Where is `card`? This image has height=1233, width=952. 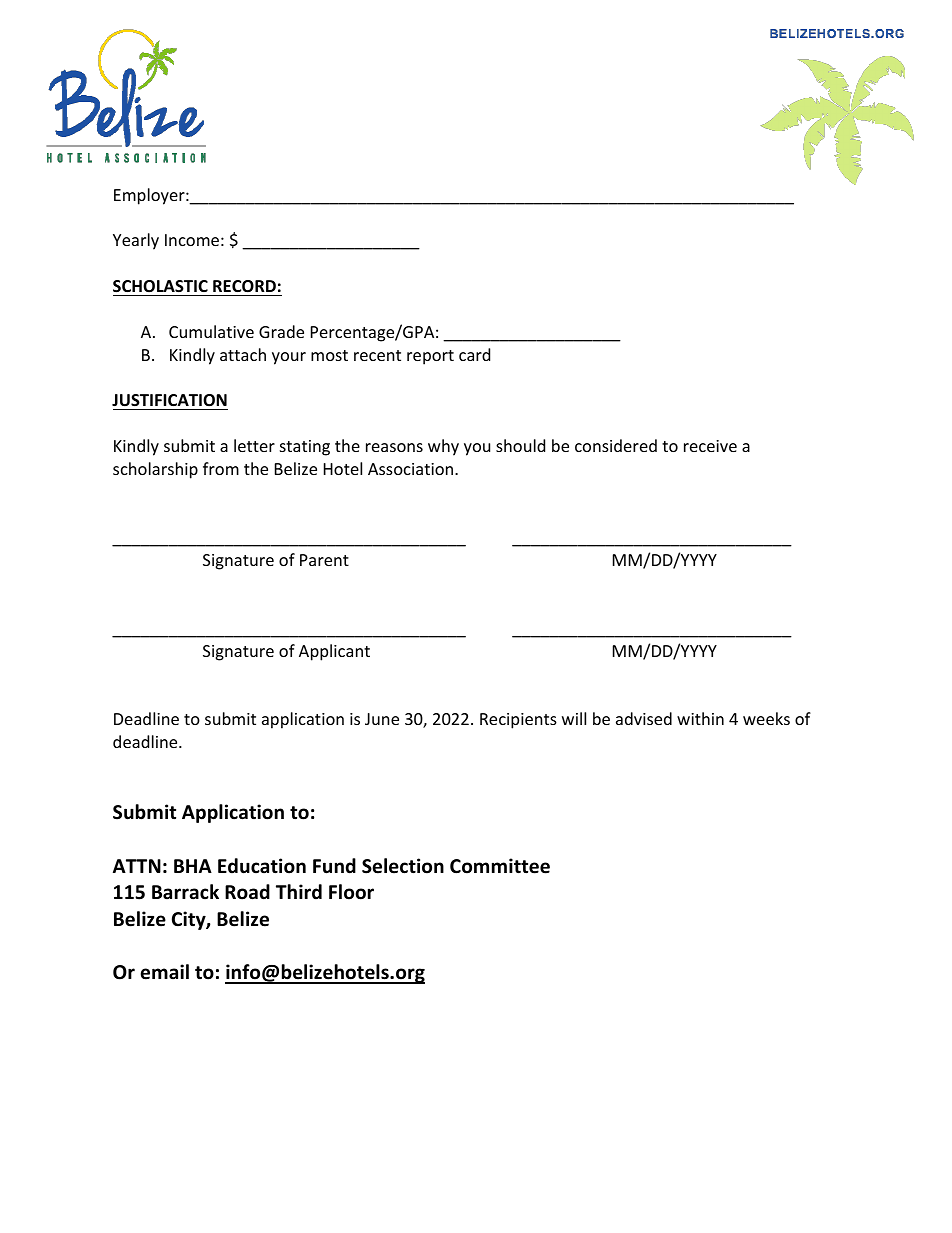 card is located at coordinates (474, 354).
